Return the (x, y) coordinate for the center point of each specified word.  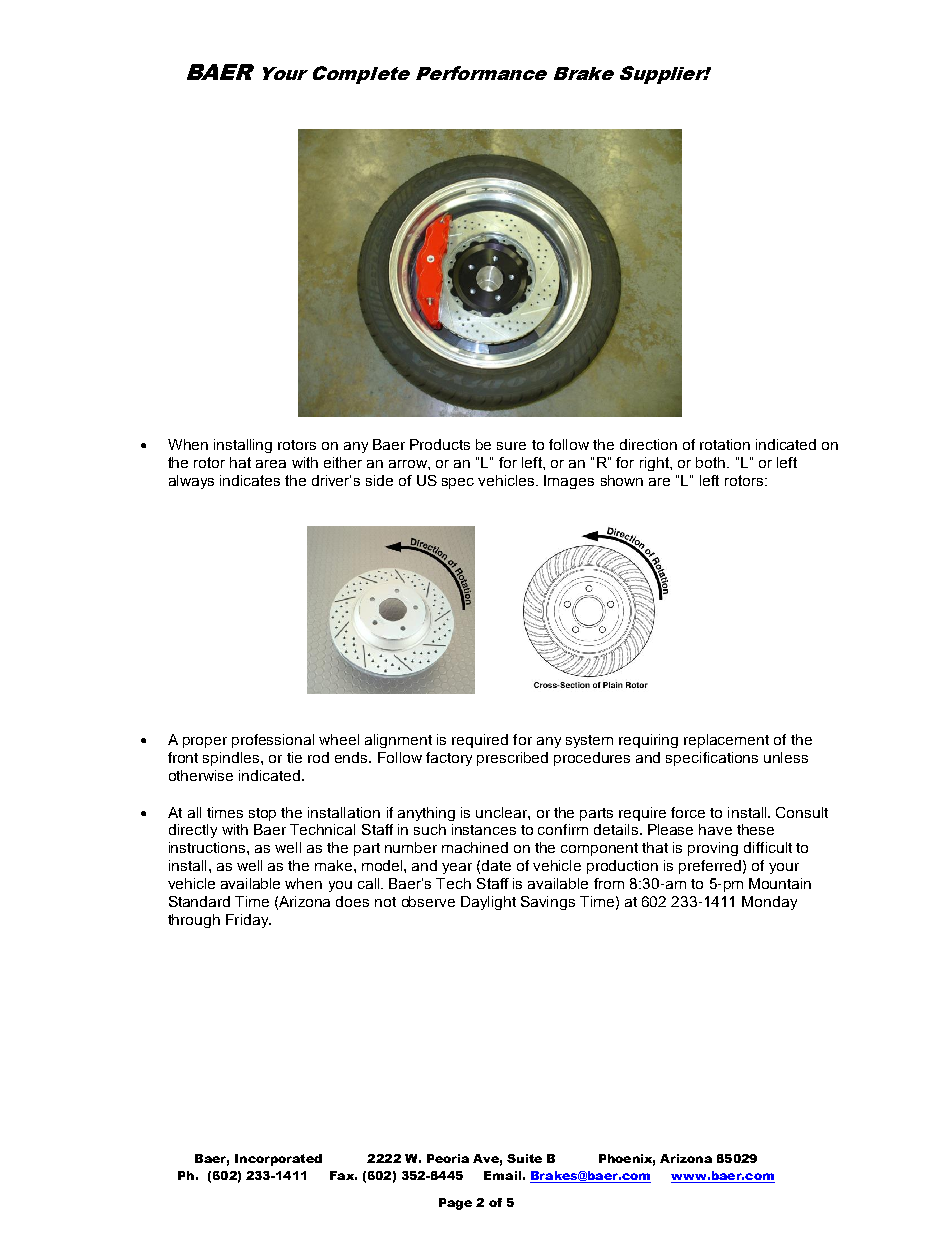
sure (511, 446)
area (271, 464)
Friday (248, 921)
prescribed (512, 759)
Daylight (488, 903)
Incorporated (278, 1160)
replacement (726, 741)
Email (502, 1175)
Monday (769, 903)
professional (273, 741)
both (710, 462)
